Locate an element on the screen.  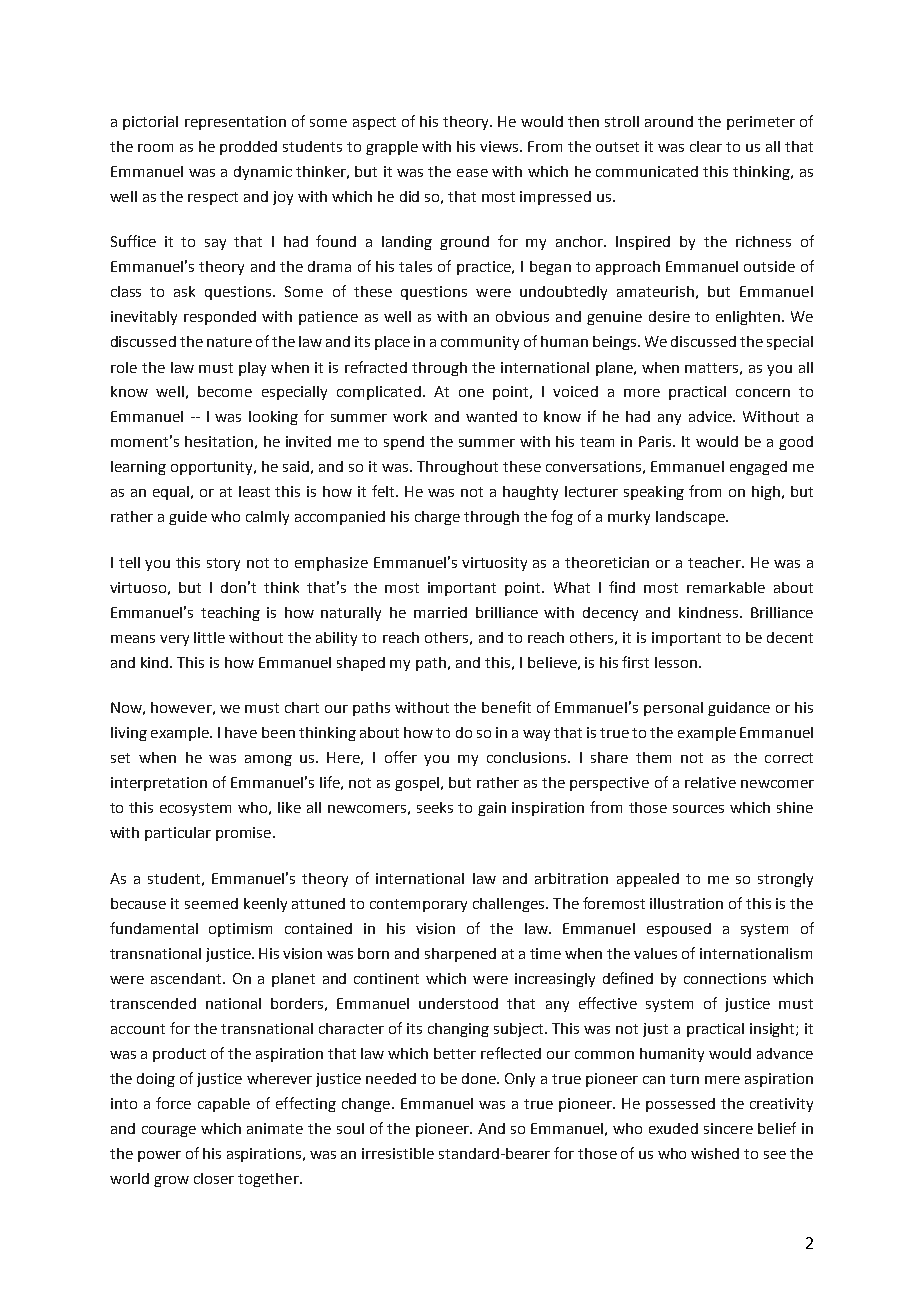
connections is located at coordinates (725, 978).
